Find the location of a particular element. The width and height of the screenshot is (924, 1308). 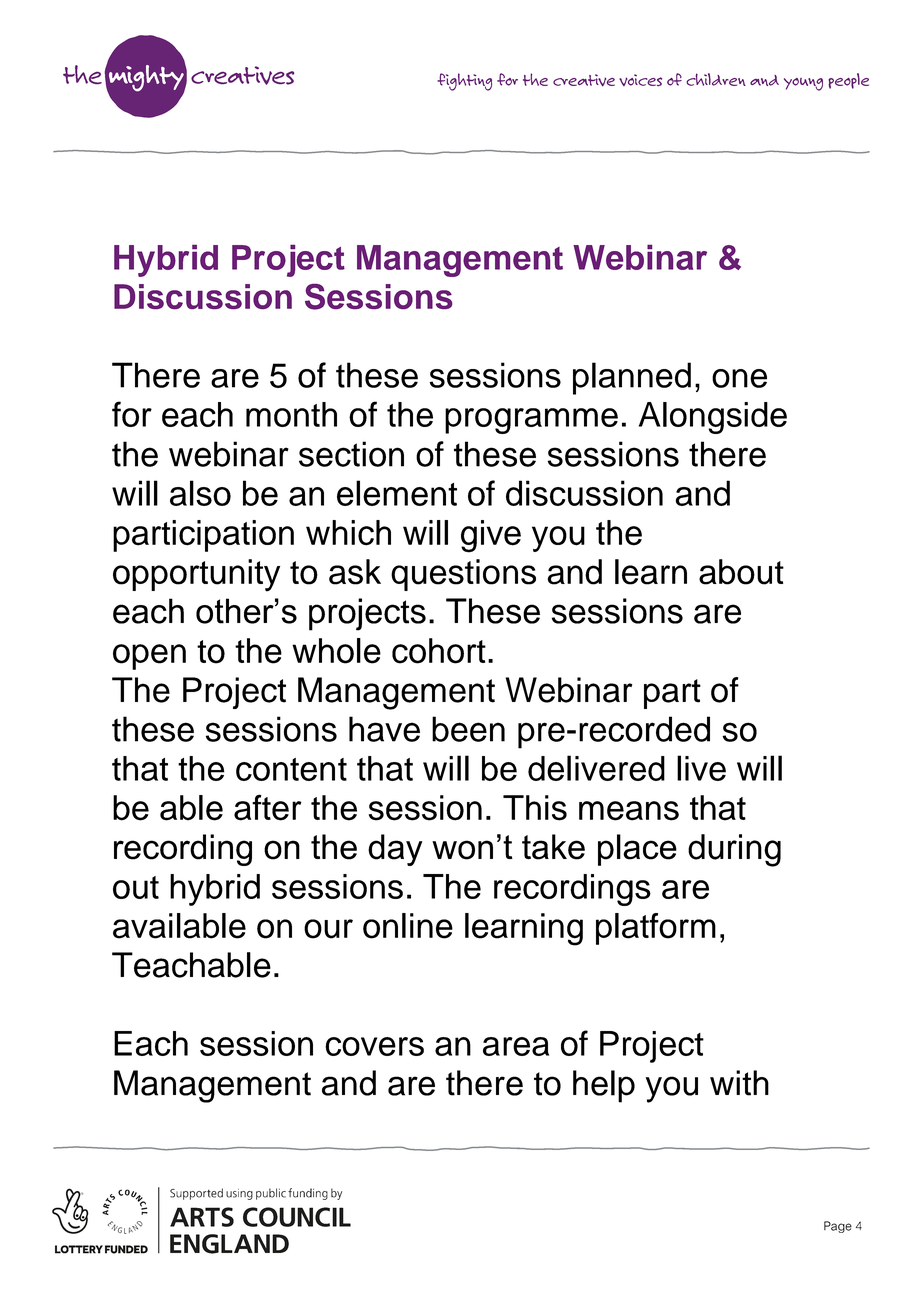

one is located at coordinates (739, 378).
